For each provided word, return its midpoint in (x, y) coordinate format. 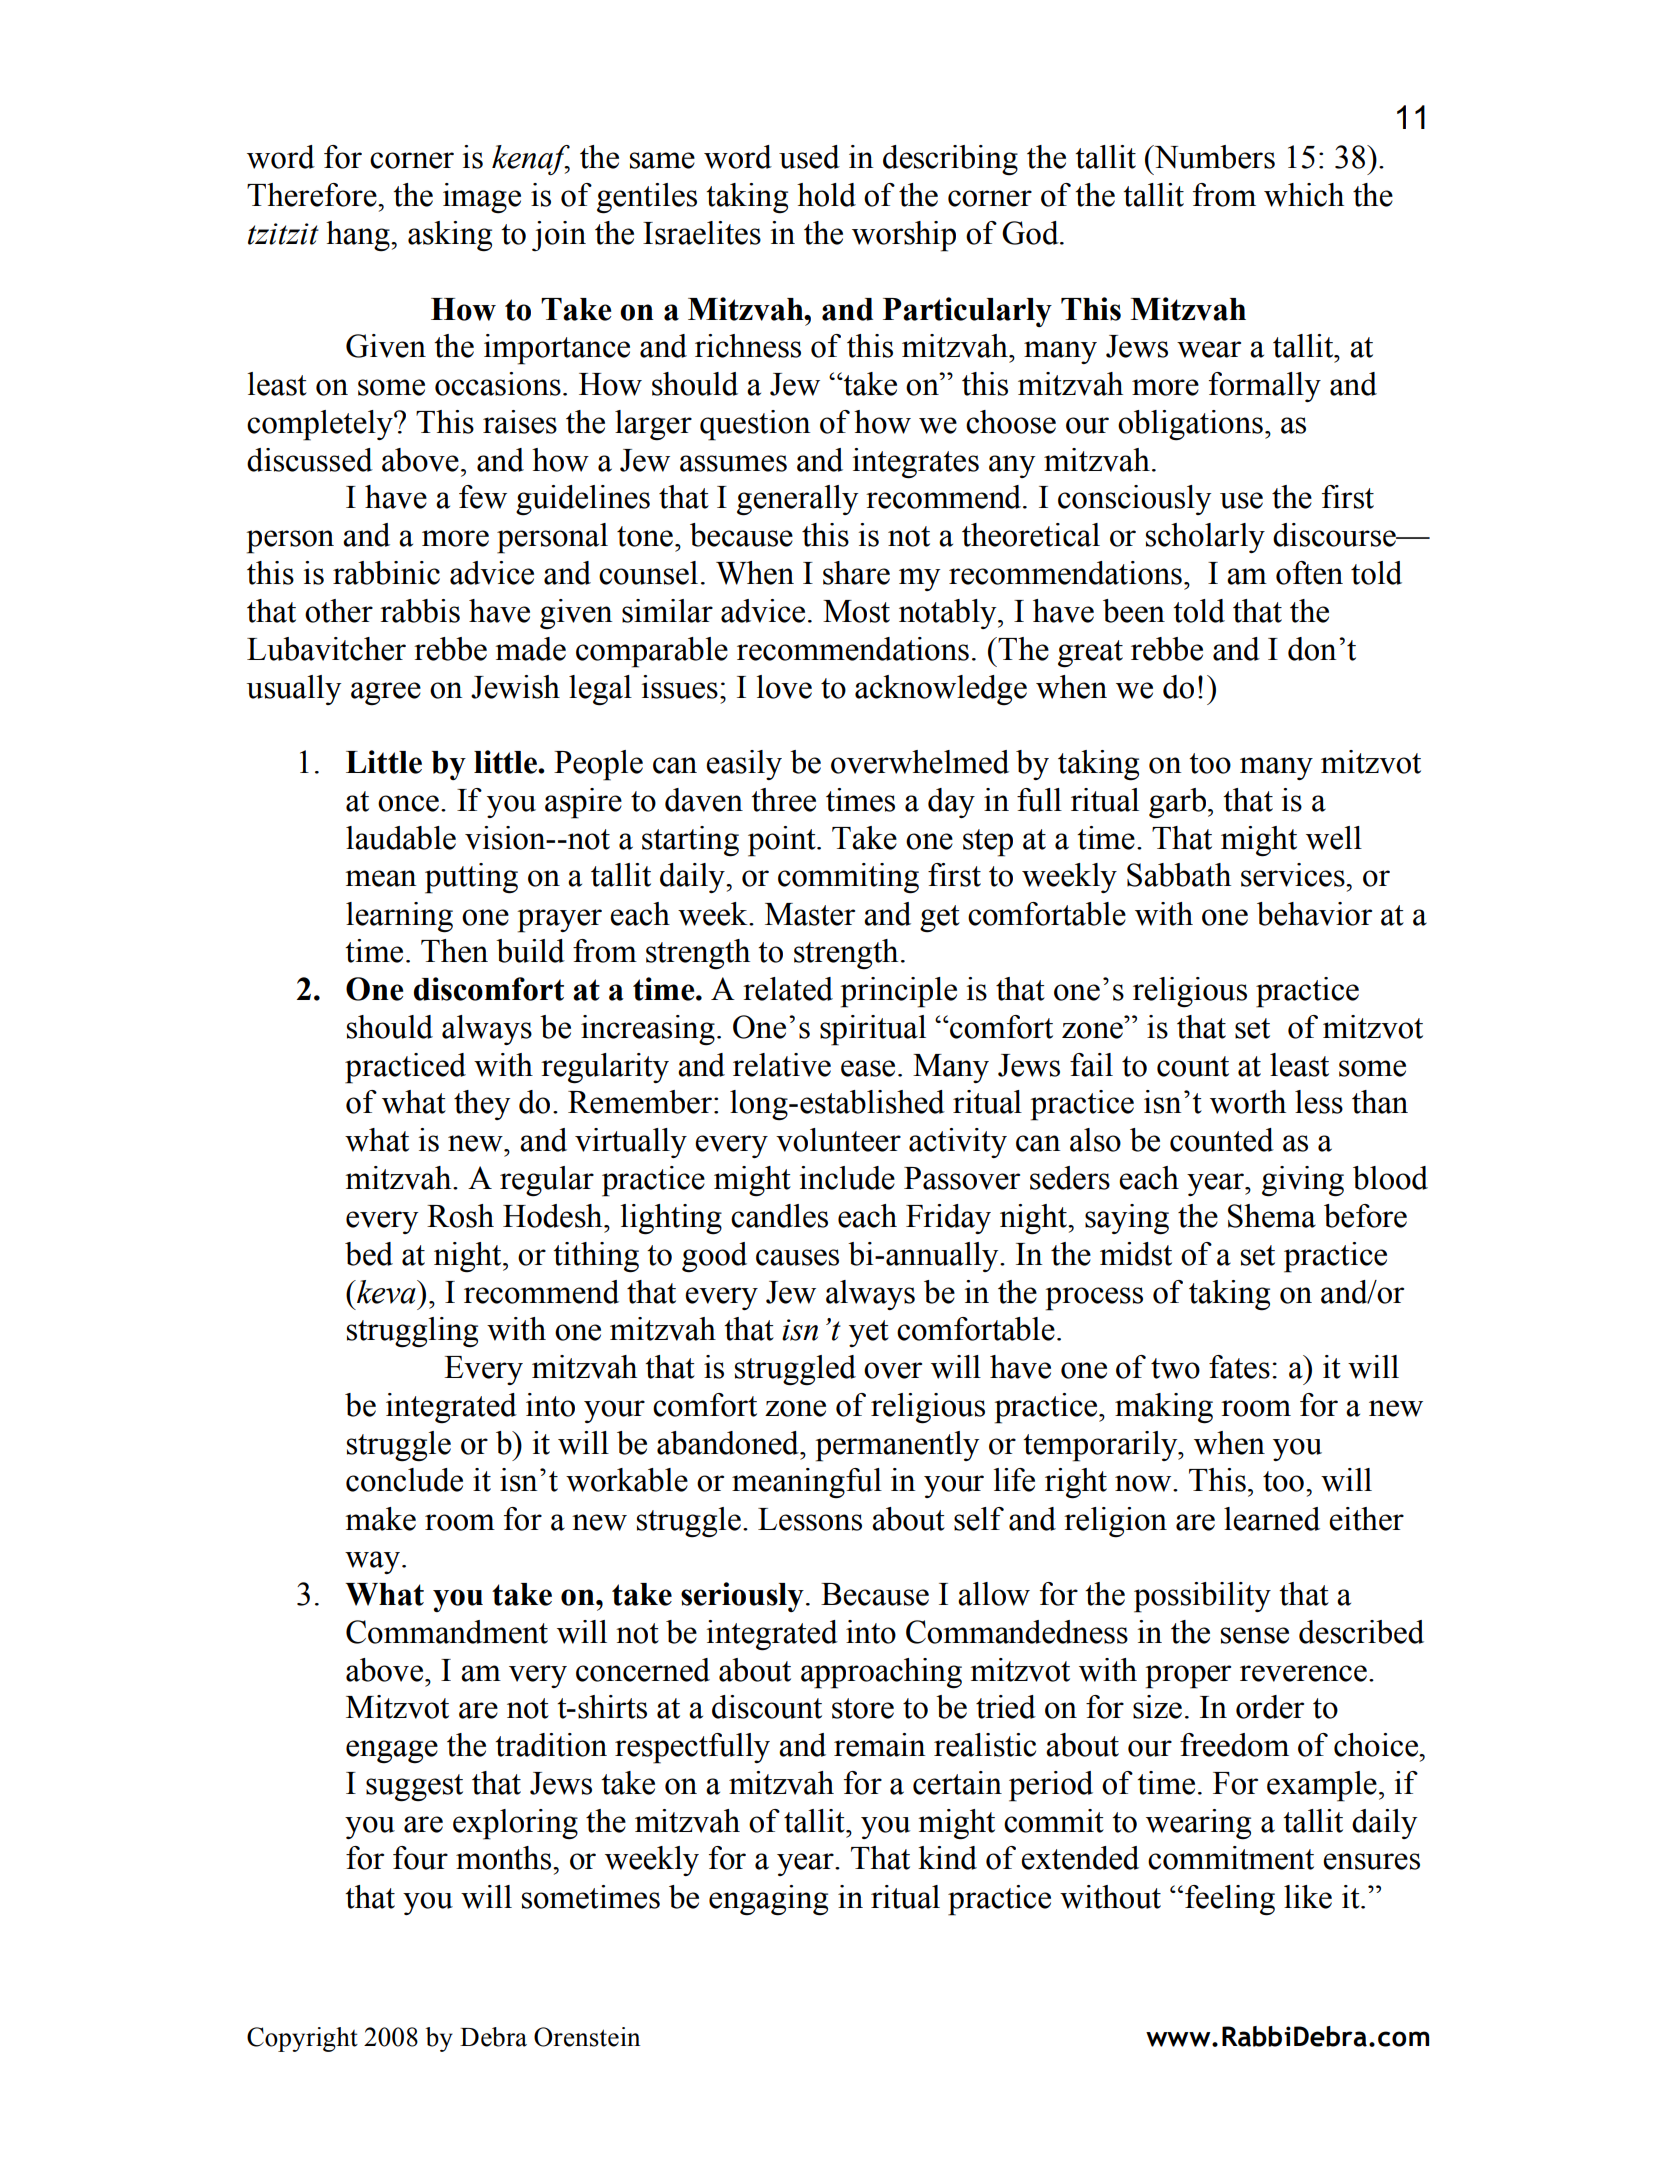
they (482, 1105)
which (1304, 195)
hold (826, 195)
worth (1248, 1102)
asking (450, 236)
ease (868, 1068)
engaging (768, 1900)
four (420, 1858)
